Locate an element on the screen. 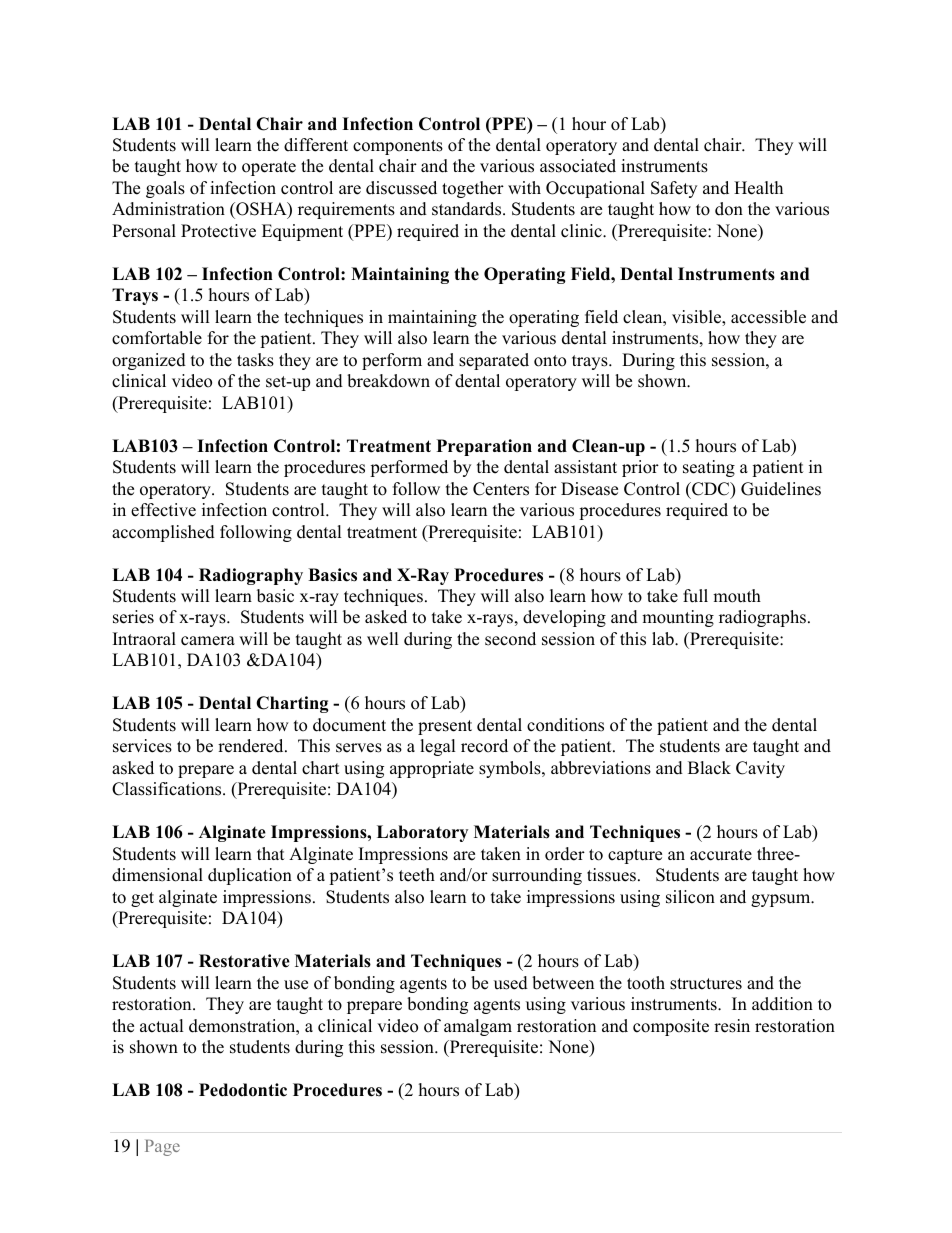 The width and height of the screenshot is (952, 1233). Safety is located at coordinates (674, 189).
